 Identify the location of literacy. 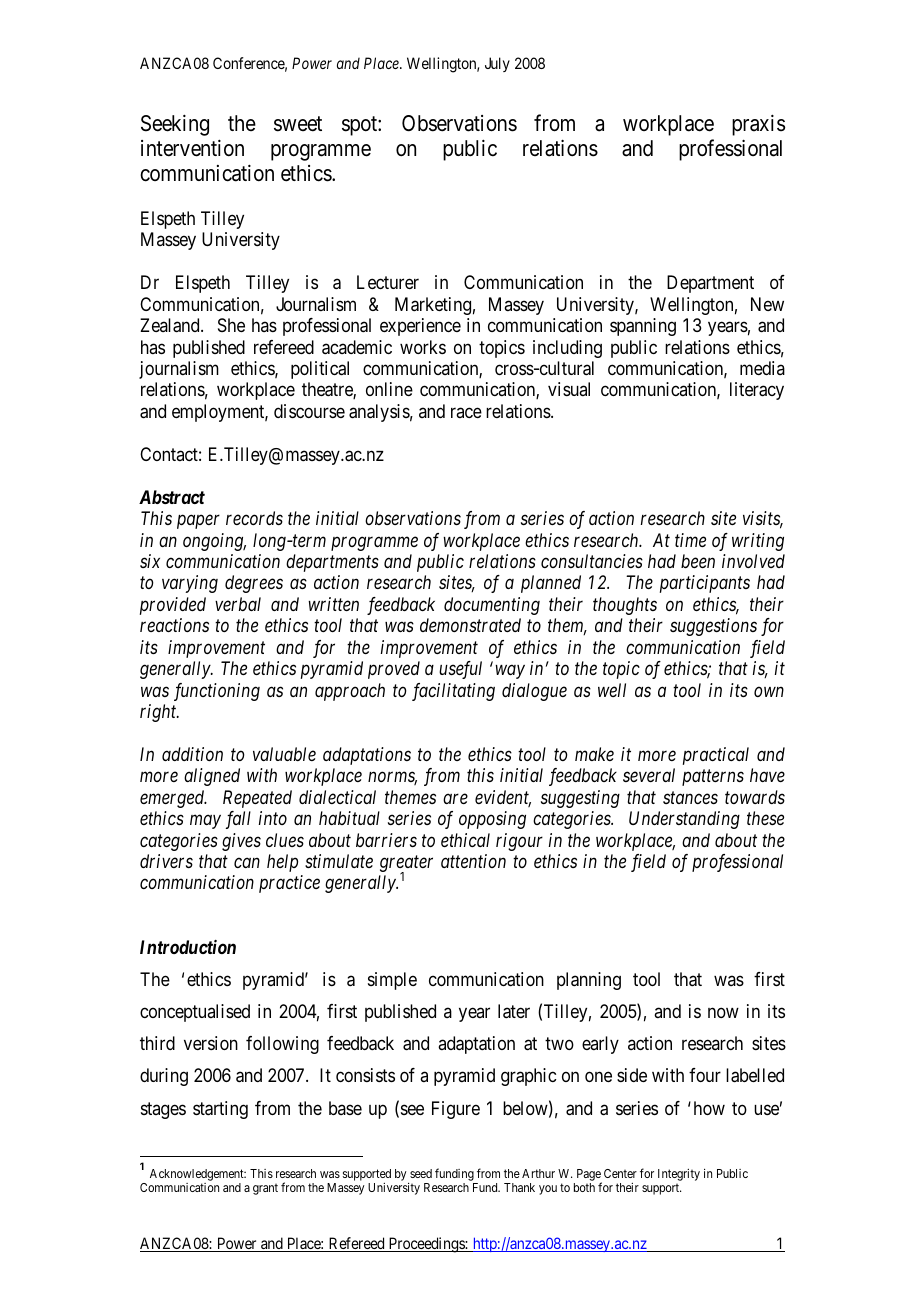
(757, 391).
